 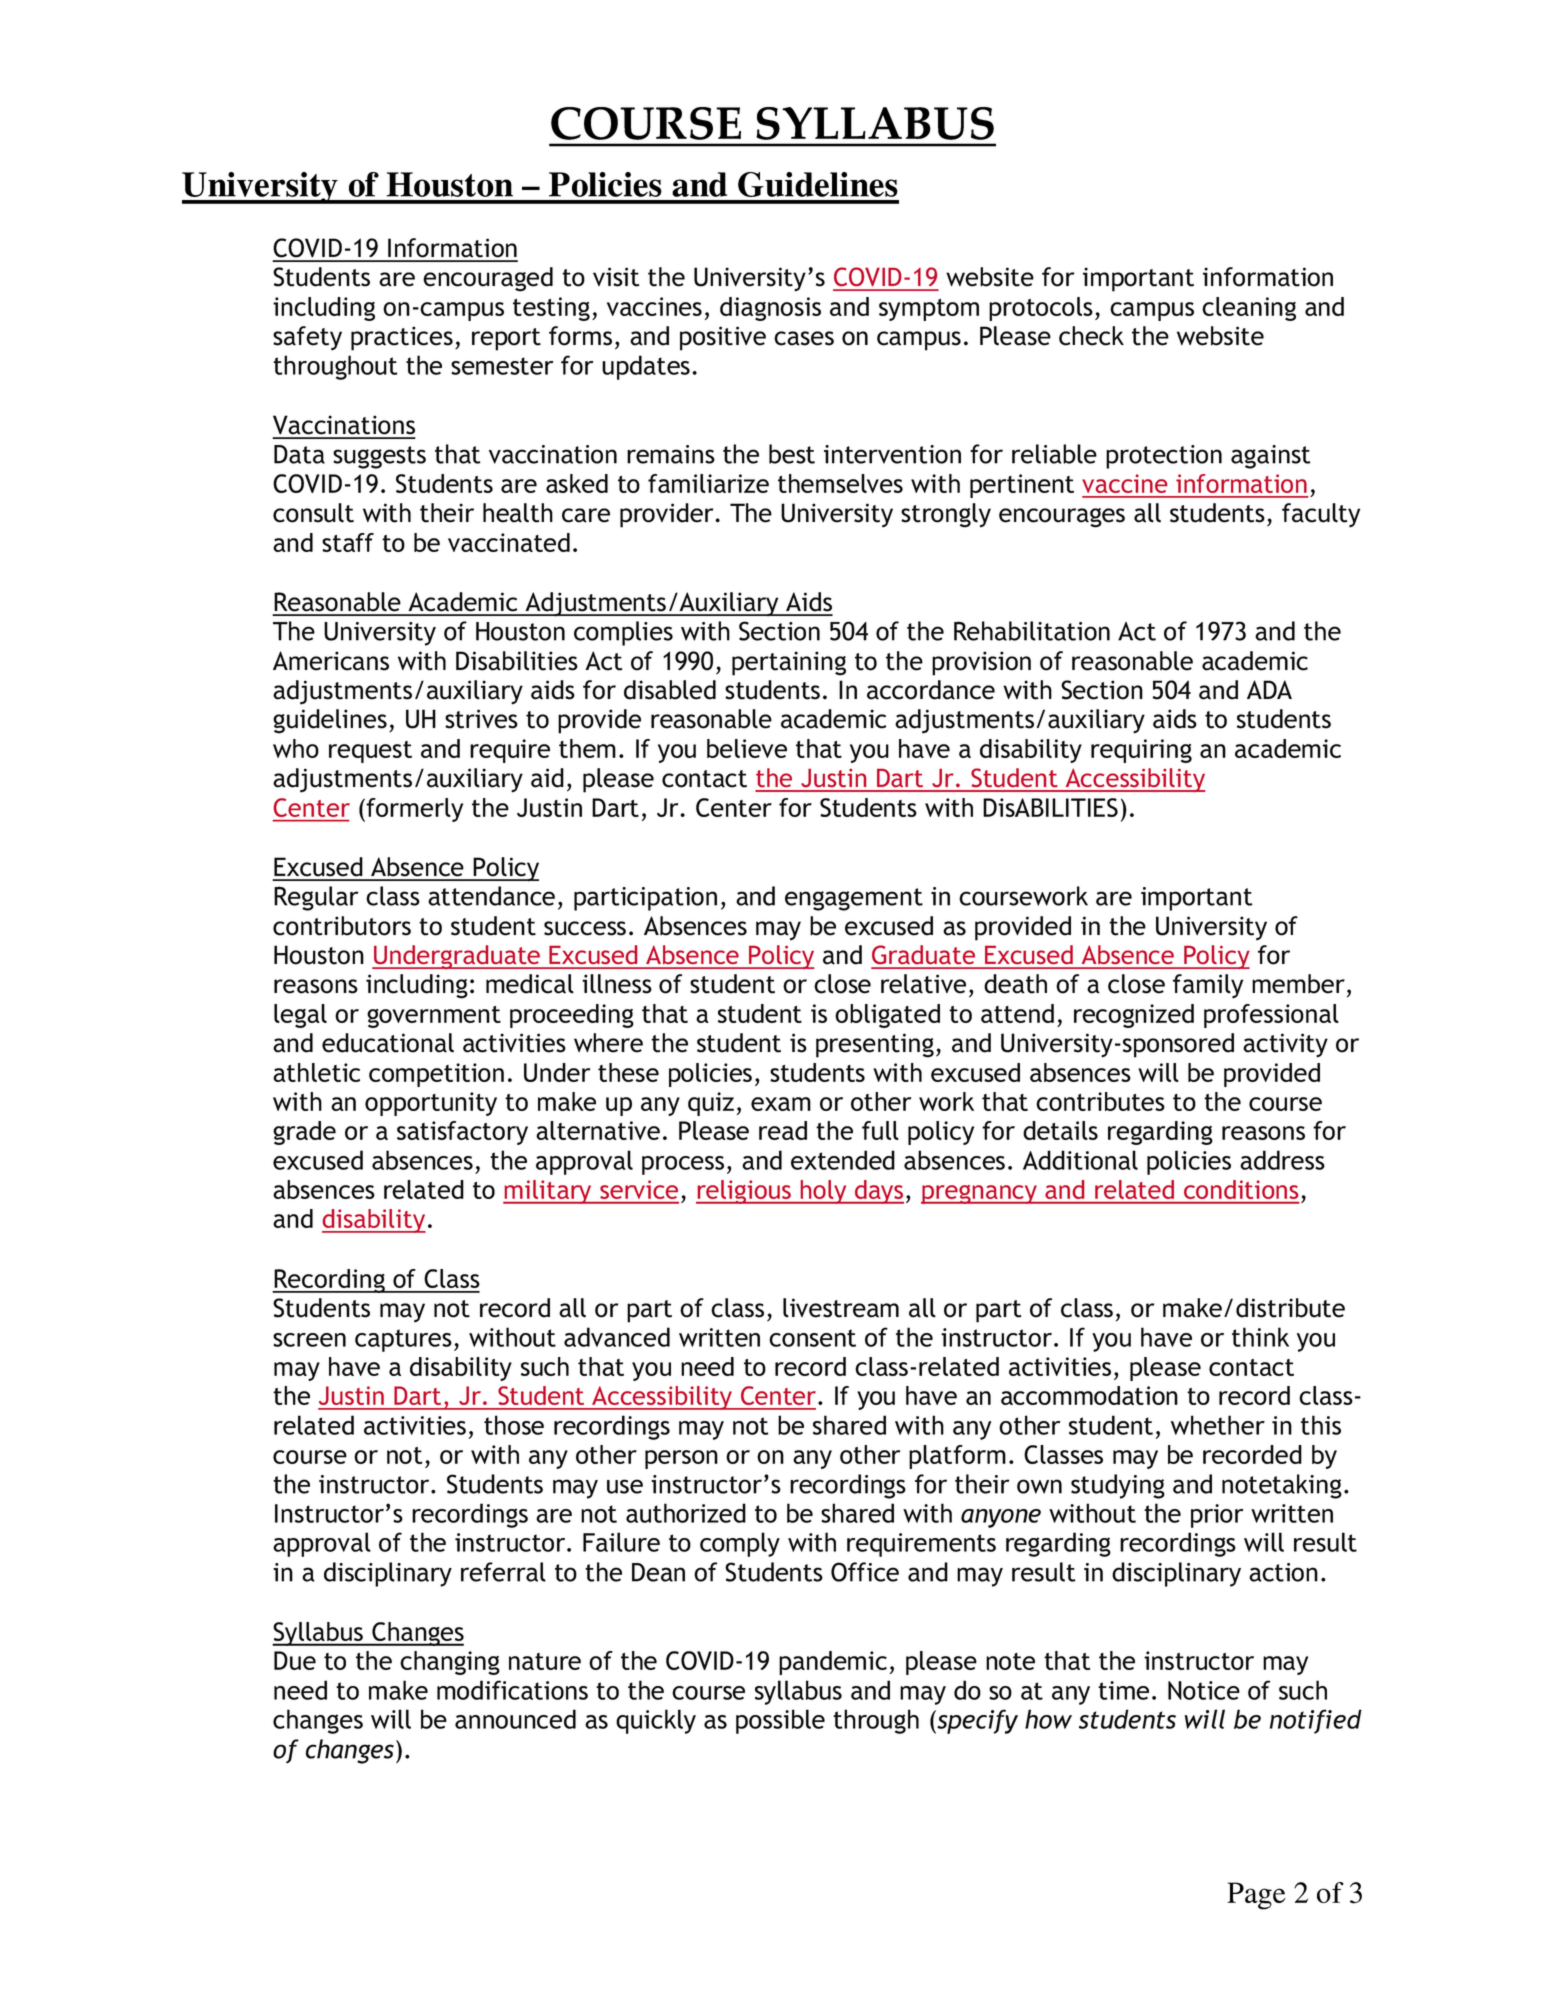 I want to click on cleaning, so click(x=1249, y=309).
